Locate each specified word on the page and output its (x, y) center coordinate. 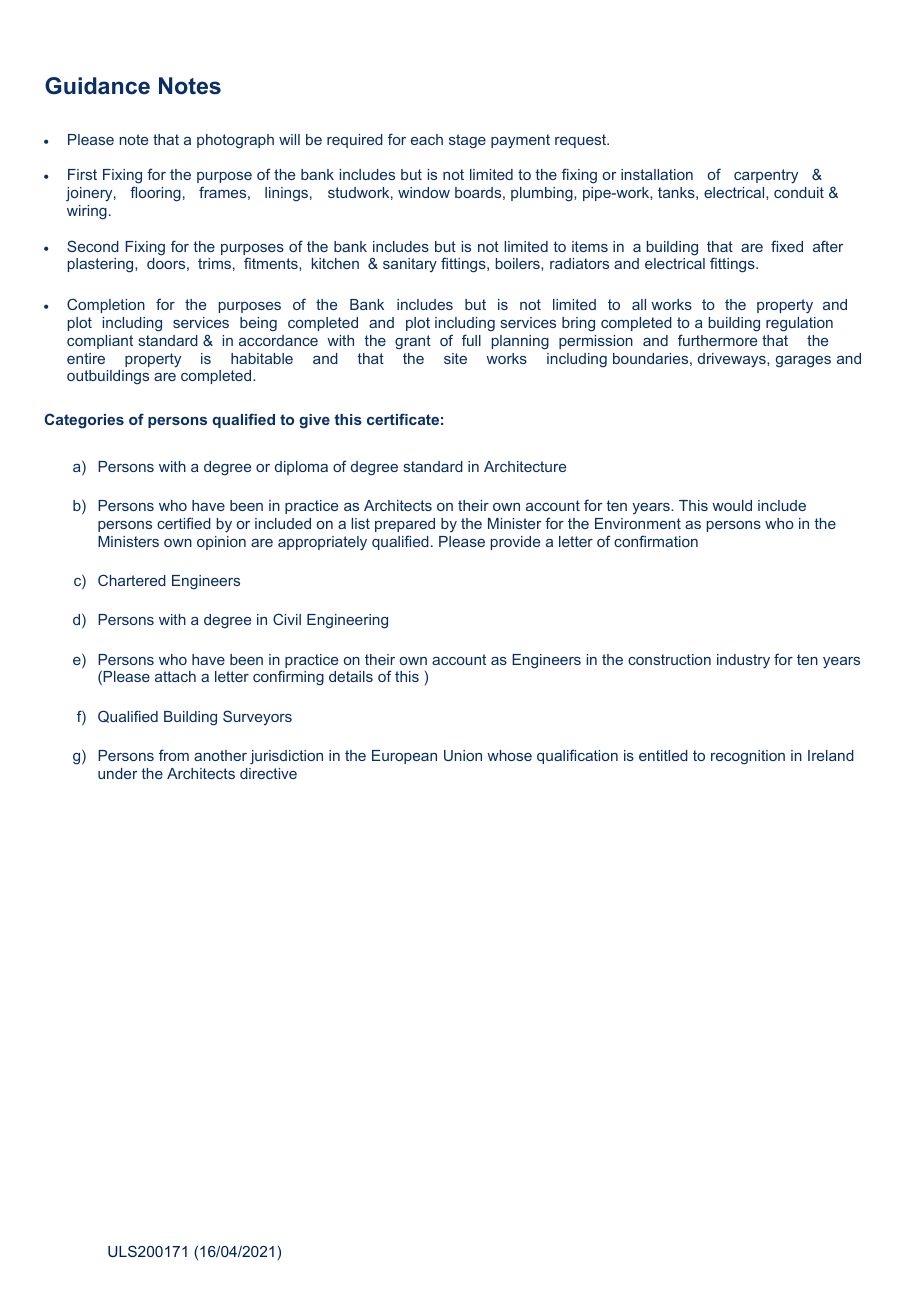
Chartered (132, 580)
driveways (733, 360)
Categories (84, 421)
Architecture (525, 466)
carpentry (766, 176)
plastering (102, 265)
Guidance (97, 86)
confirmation (656, 541)
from (174, 755)
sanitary (410, 265)
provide (515, 543)
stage (467, 141)
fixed (787, 246)
